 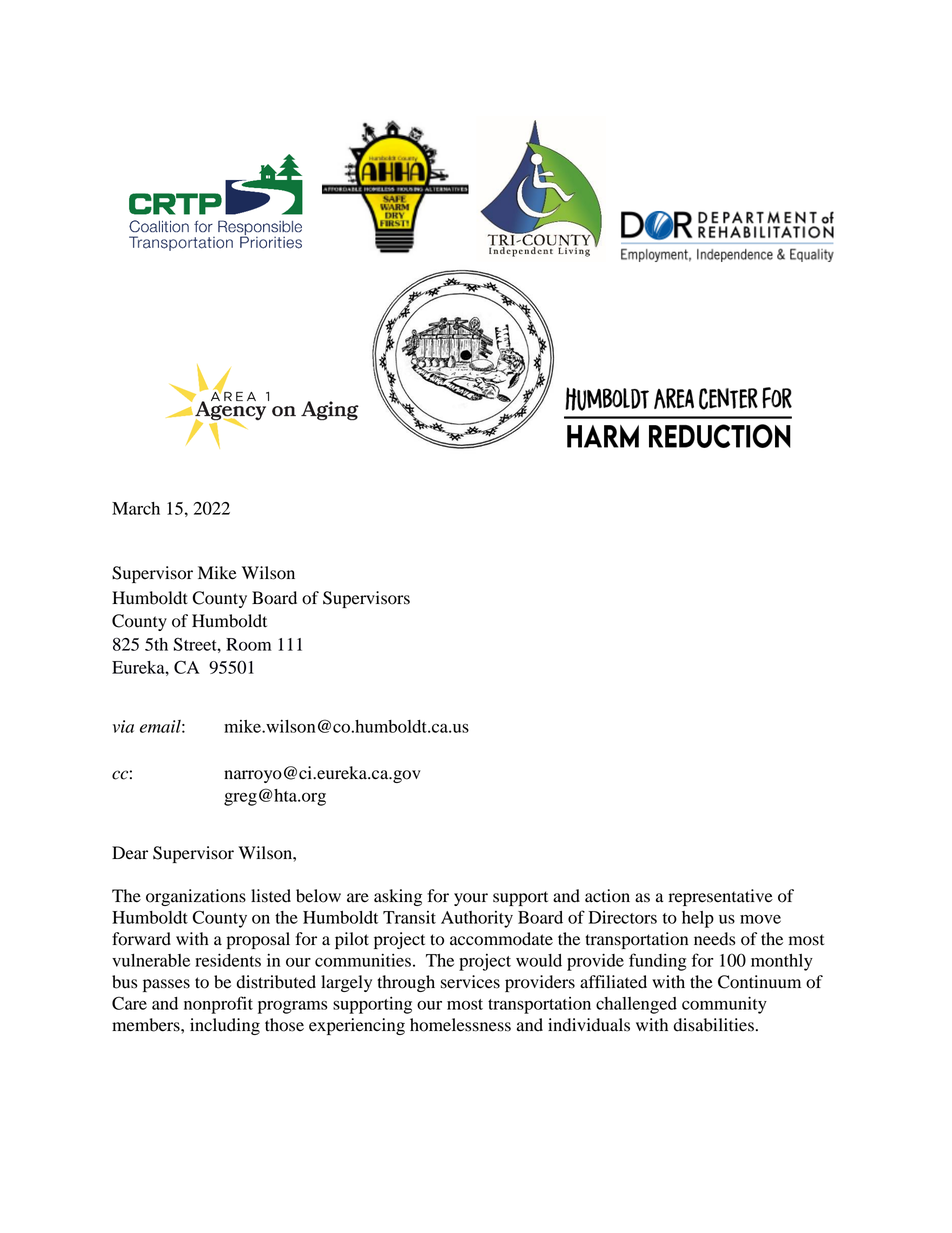 I want to click on via, so click(x=123, y=726).
